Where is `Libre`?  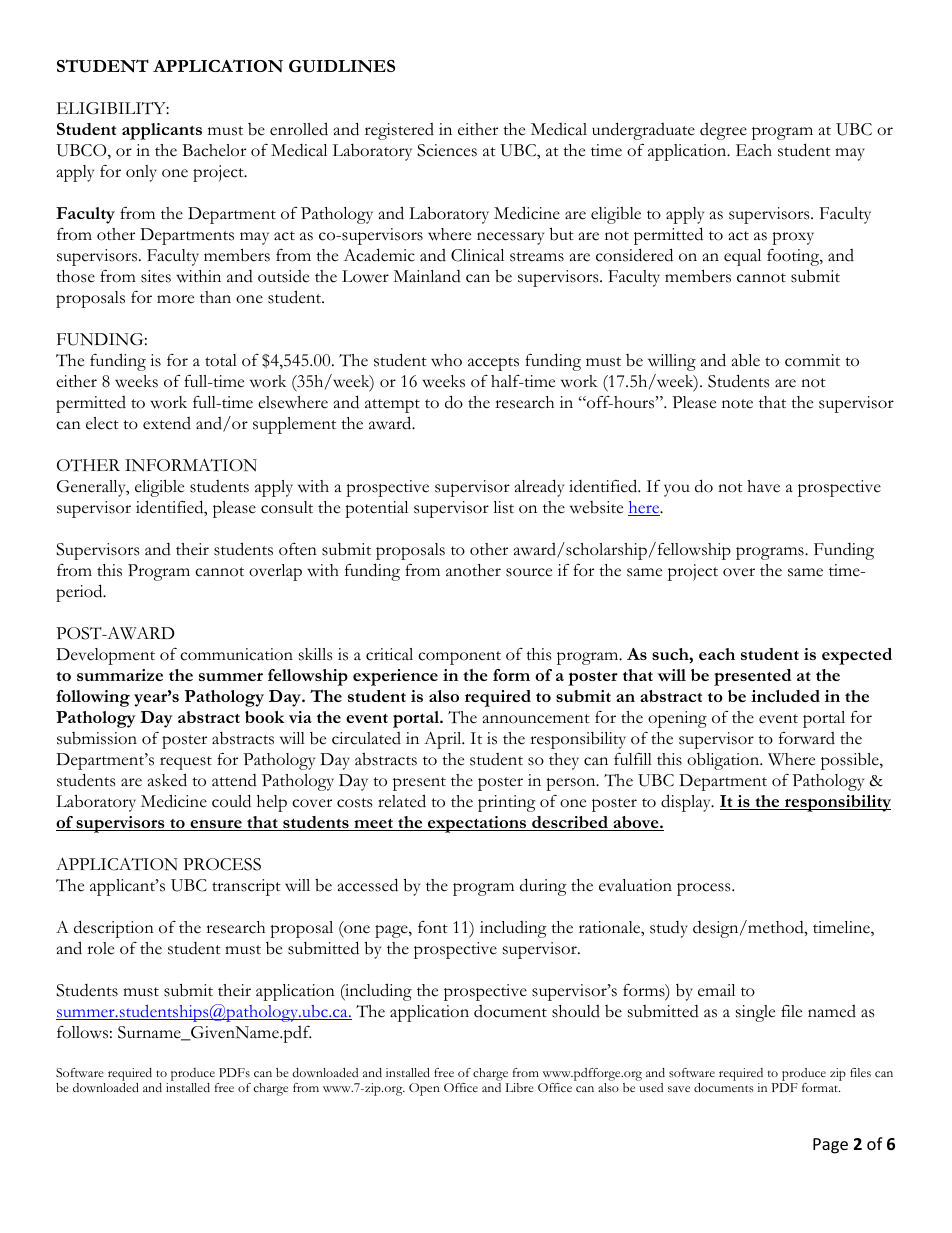 Libre is located at coordinates (519, 1087).
